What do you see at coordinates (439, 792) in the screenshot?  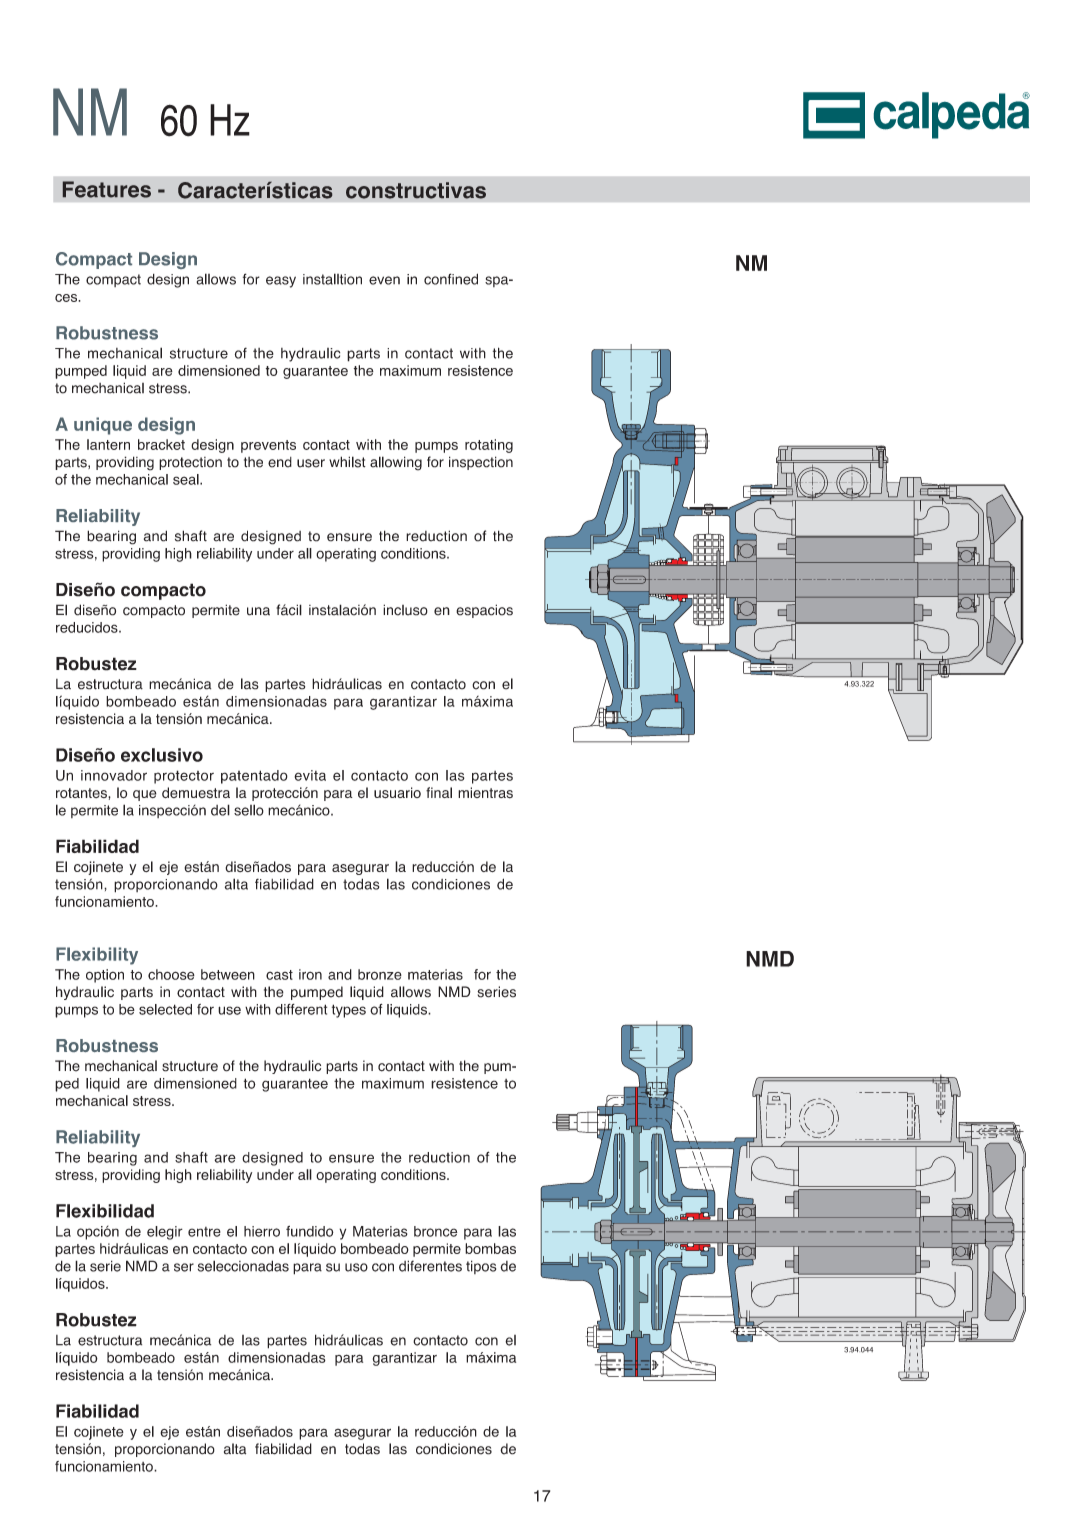 I see `final` at bounding box center [439, 792].
